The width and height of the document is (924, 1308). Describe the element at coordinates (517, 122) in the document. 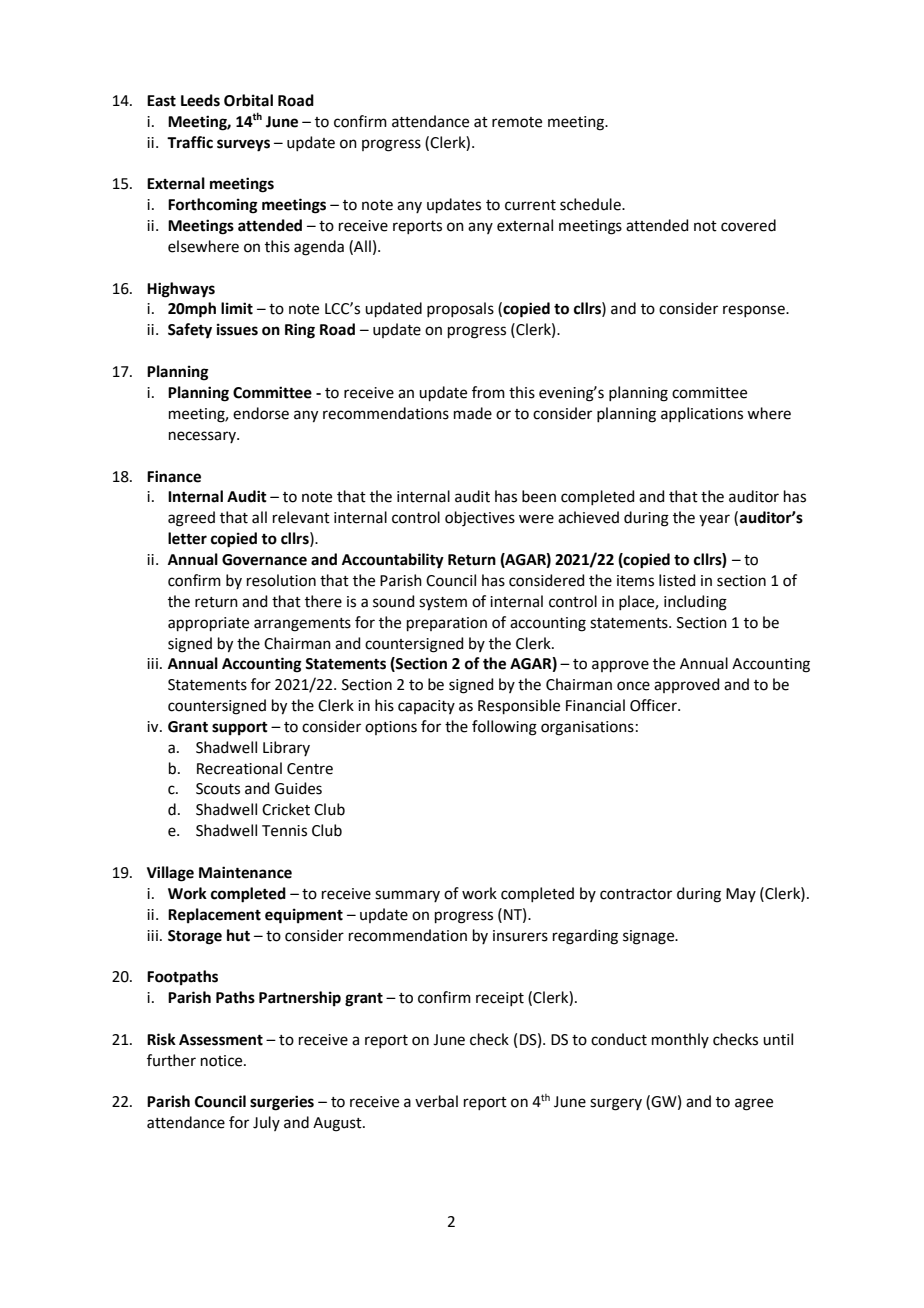

I see `remote` at that location.
